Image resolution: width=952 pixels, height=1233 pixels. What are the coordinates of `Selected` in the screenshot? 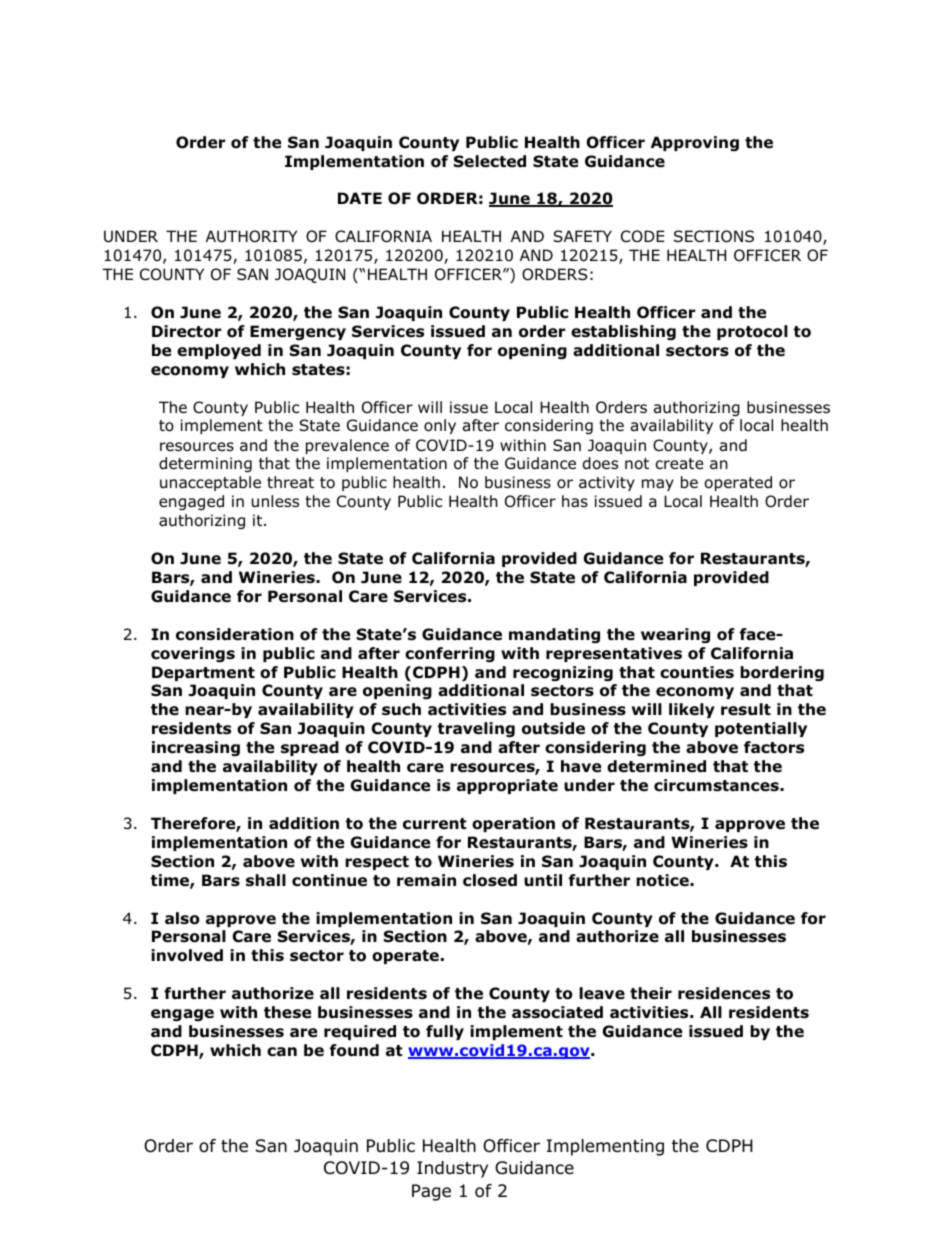 It's located at (490, 161).
